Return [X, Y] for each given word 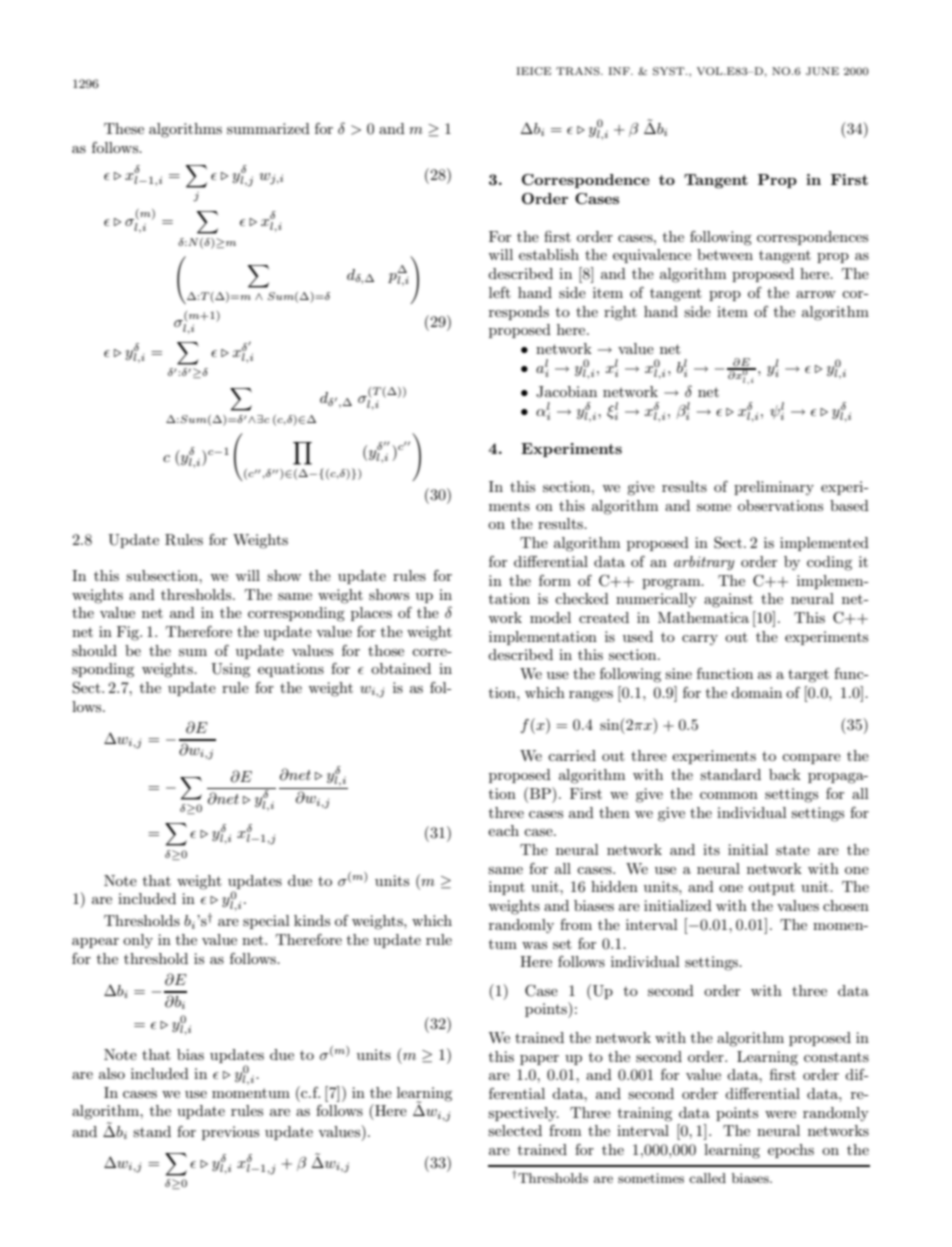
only [138, 941]
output [772, 888]
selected [515, 1130]
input [507, 888]
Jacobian [566, 392]
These [124, 128]
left [500, 292]
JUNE [822, 71]
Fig [129, 633]
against [728, 600]
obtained [401, 668]
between [725, 254]
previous [230, 1133]
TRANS [579, 71]
